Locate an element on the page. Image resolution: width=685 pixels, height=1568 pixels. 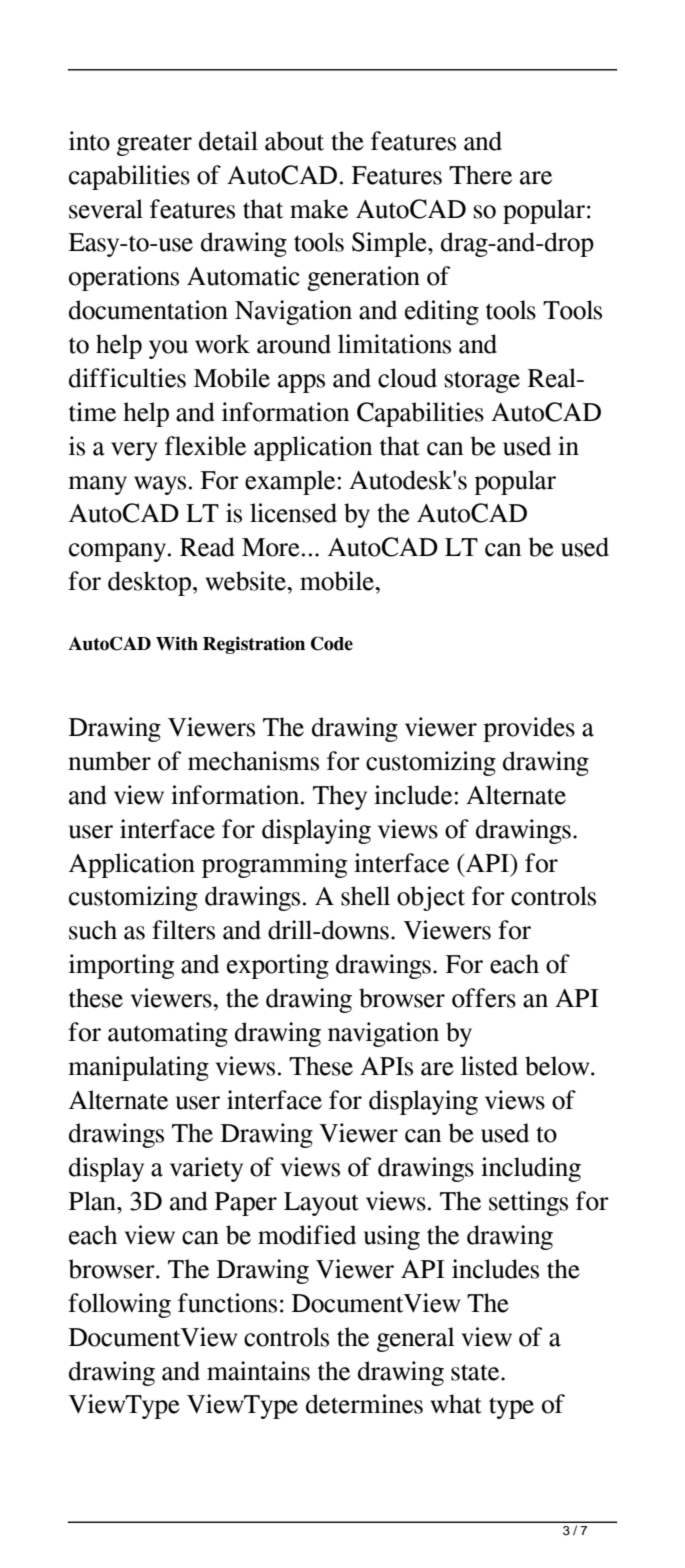
number is located at coordinates (109, 761).
